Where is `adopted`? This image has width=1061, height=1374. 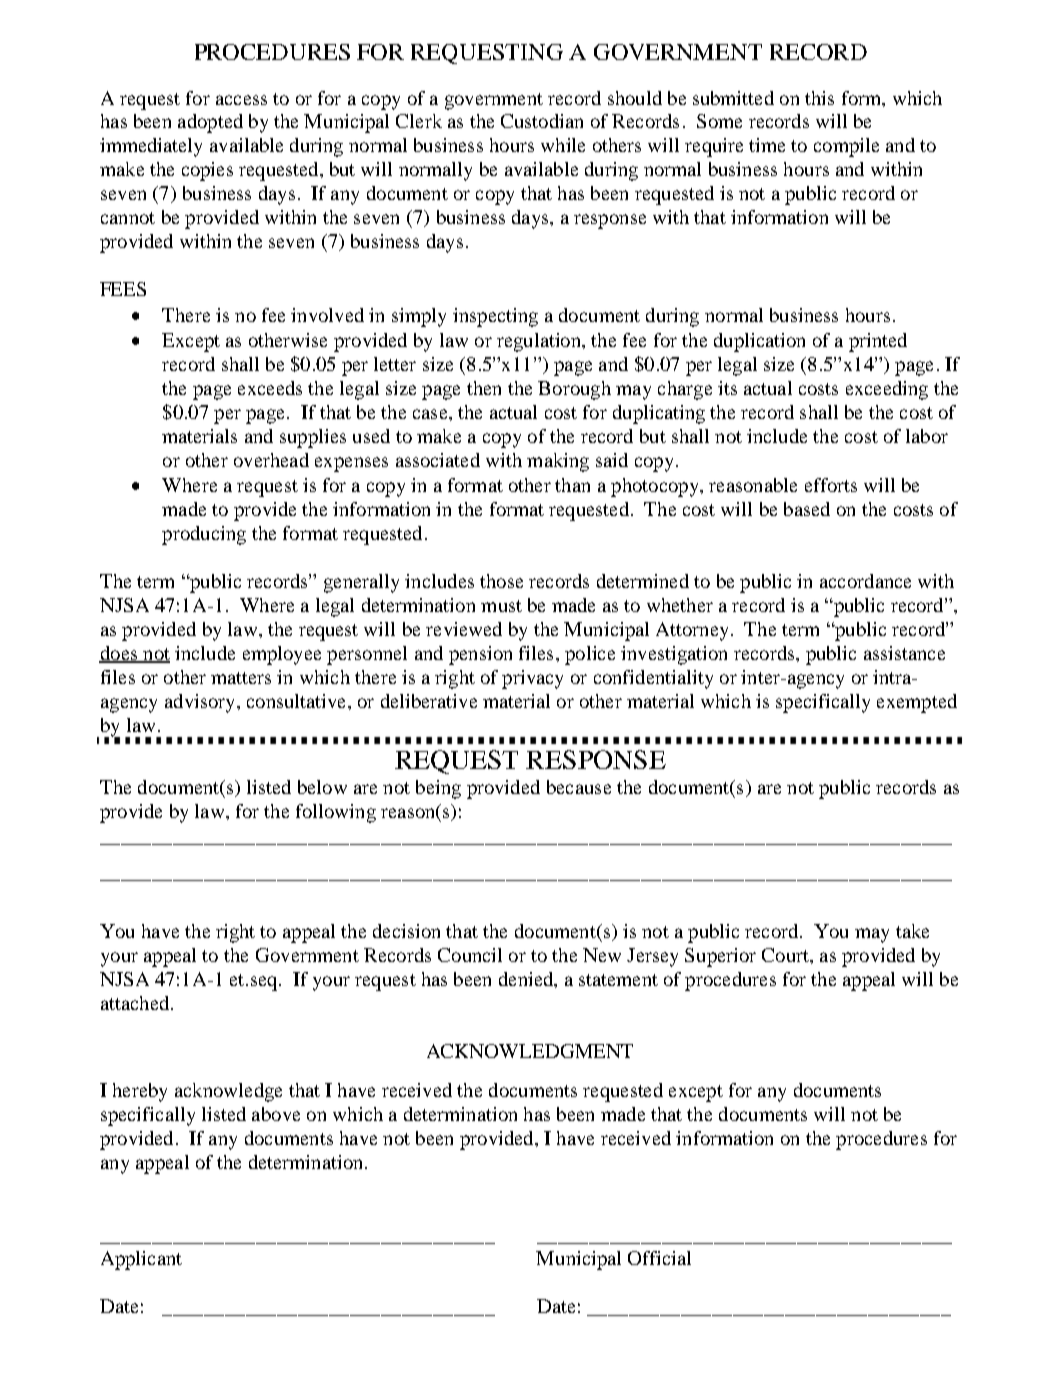 adopted is located at coordinates (210, 123).
